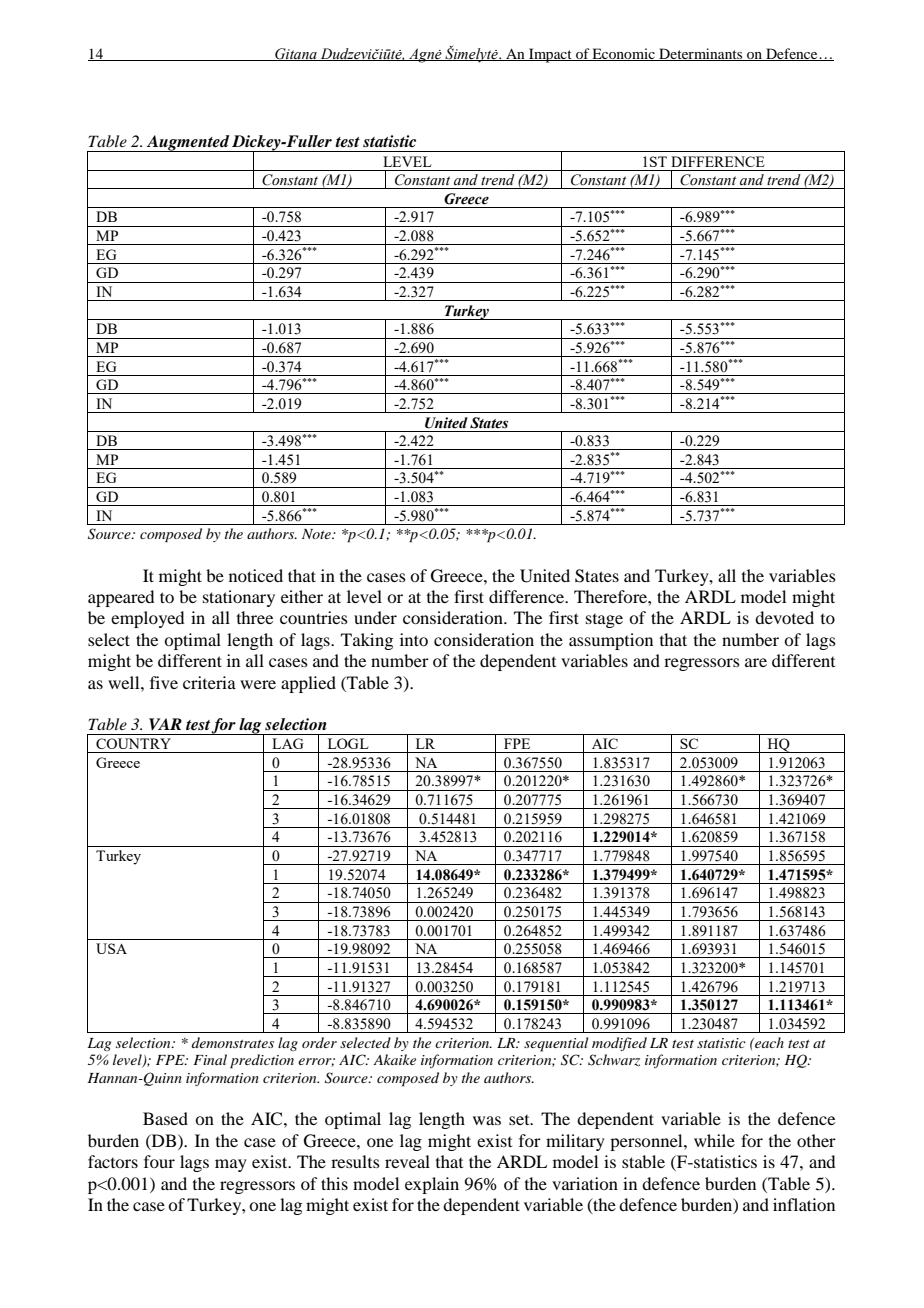  Describe the element at coordinates (701, 54) in the document. I see `Determinants` at that location.
